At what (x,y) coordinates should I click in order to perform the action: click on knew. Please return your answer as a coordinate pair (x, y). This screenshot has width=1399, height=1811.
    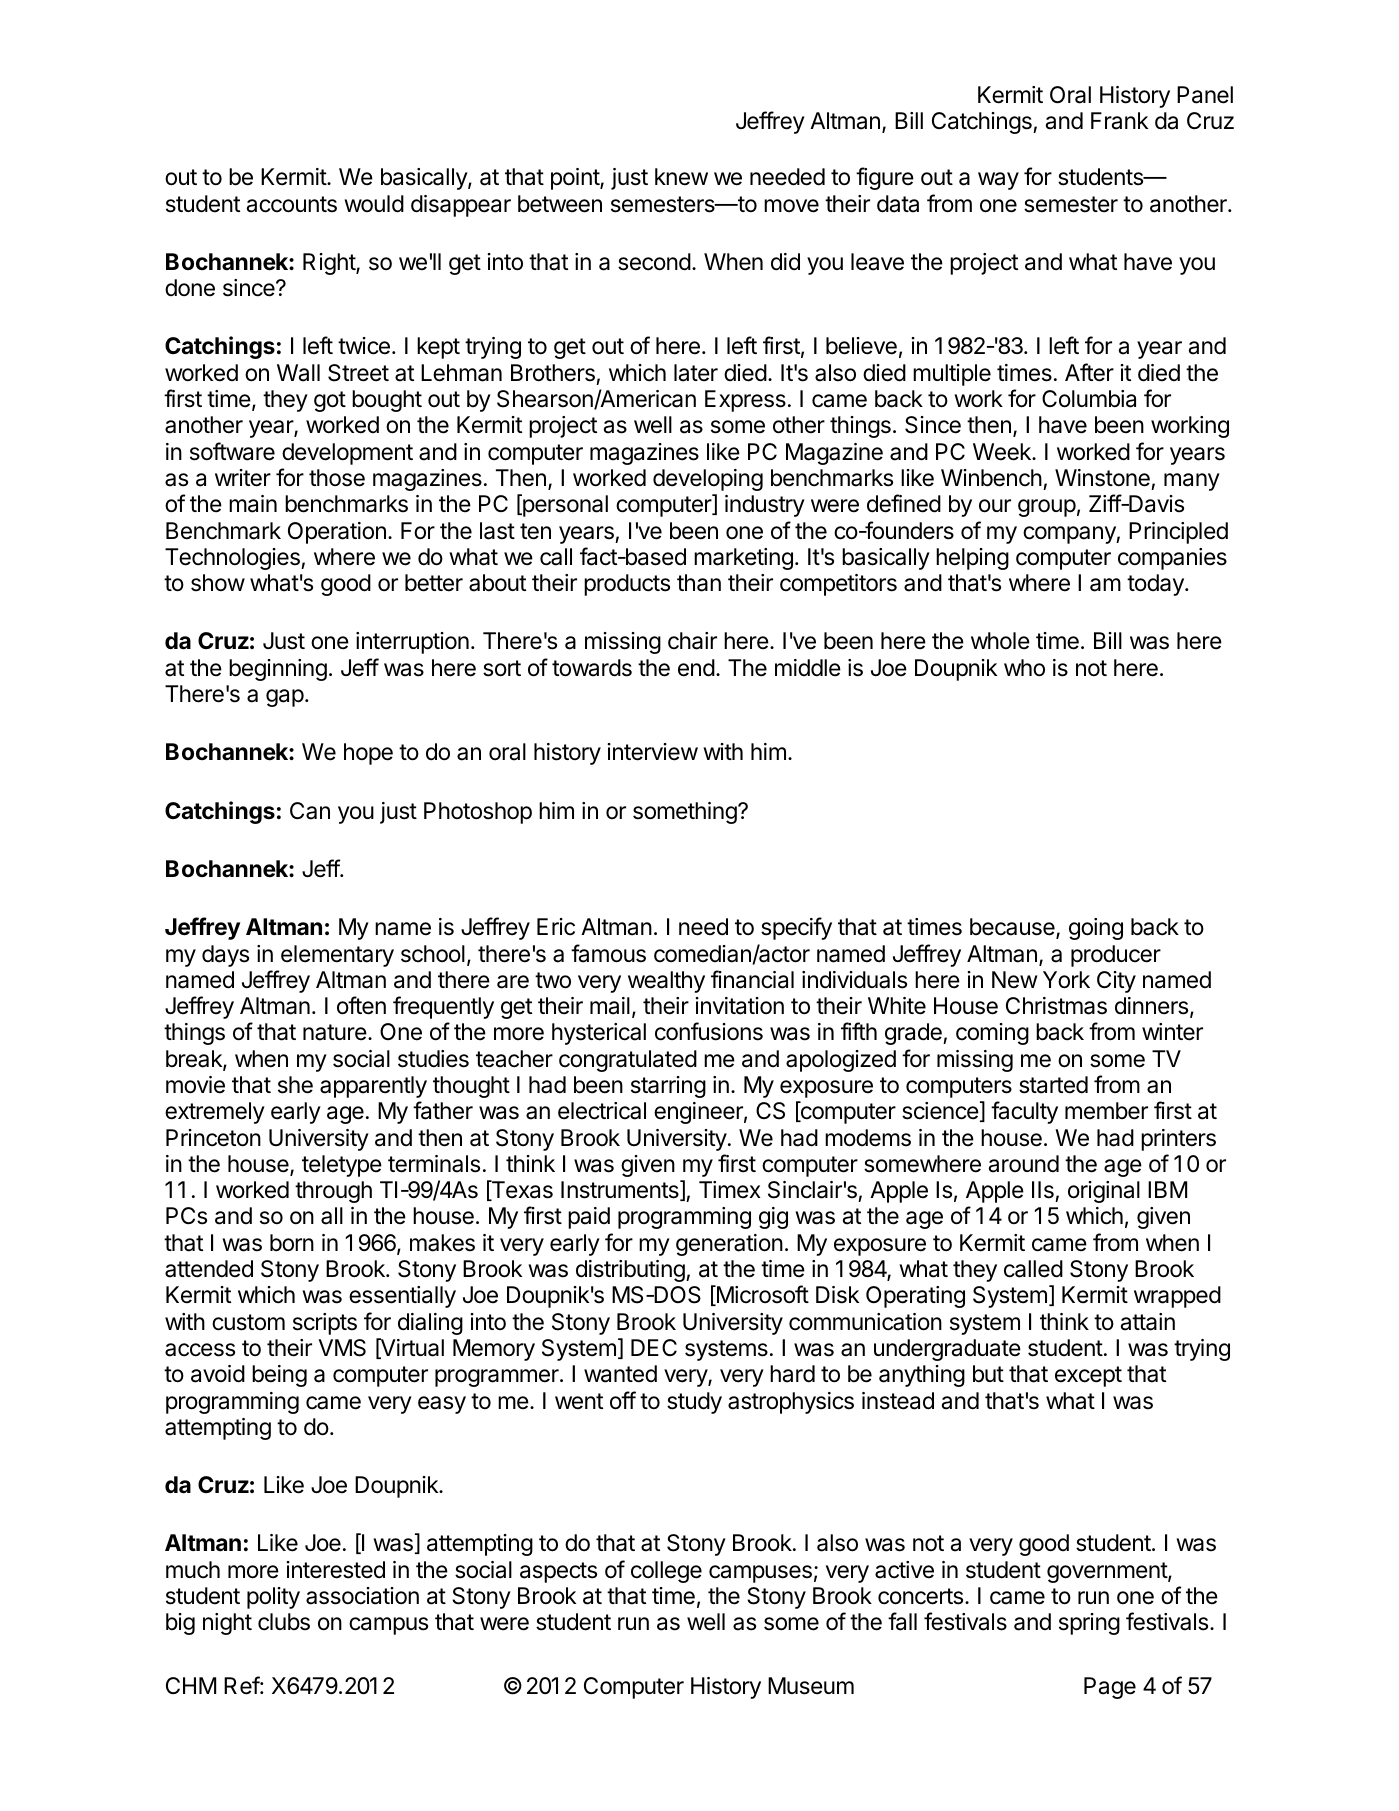
    Looking at the image, I should click on (681, 177).
